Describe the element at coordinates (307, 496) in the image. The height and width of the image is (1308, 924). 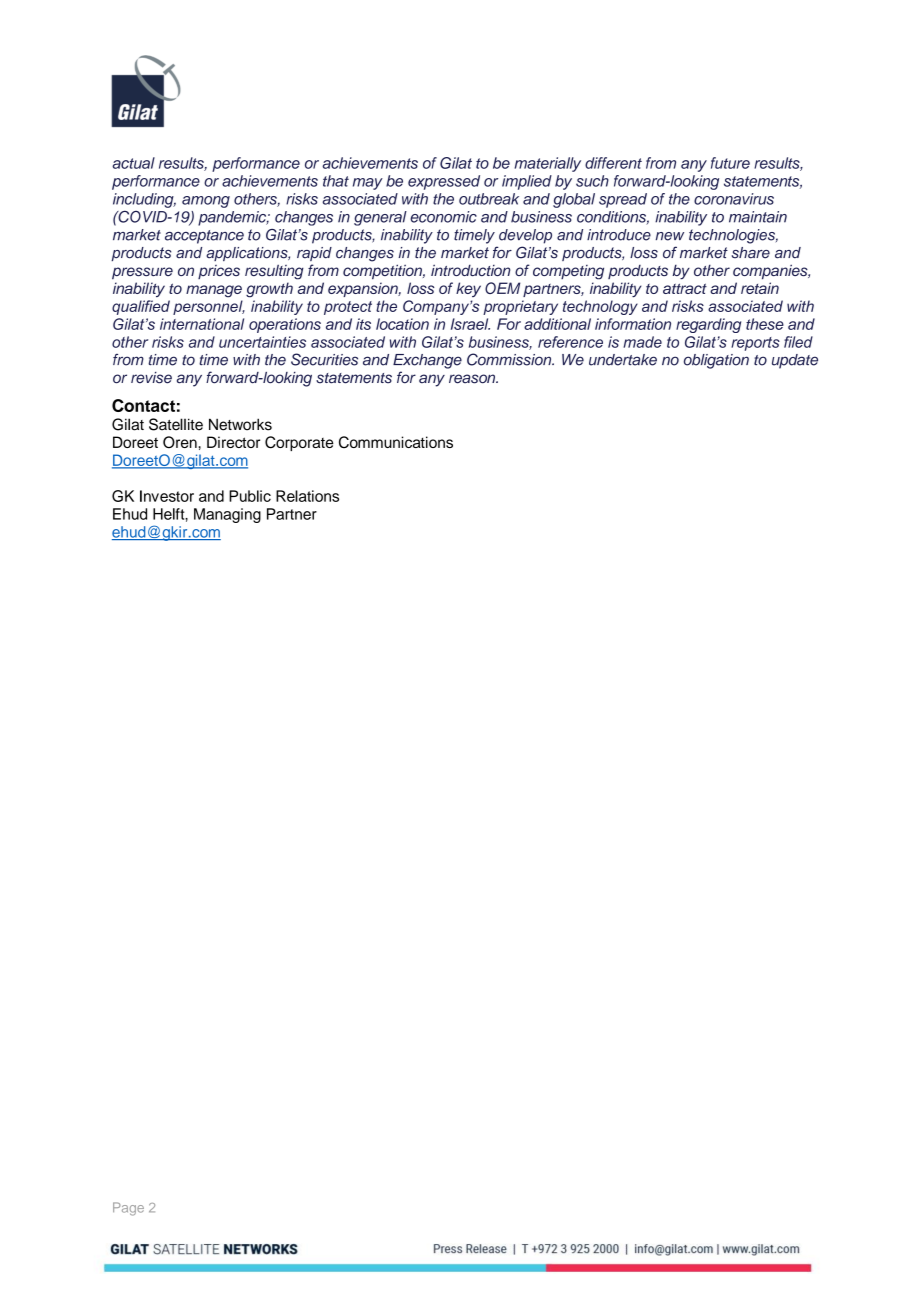
I see `Relations` at that location.
